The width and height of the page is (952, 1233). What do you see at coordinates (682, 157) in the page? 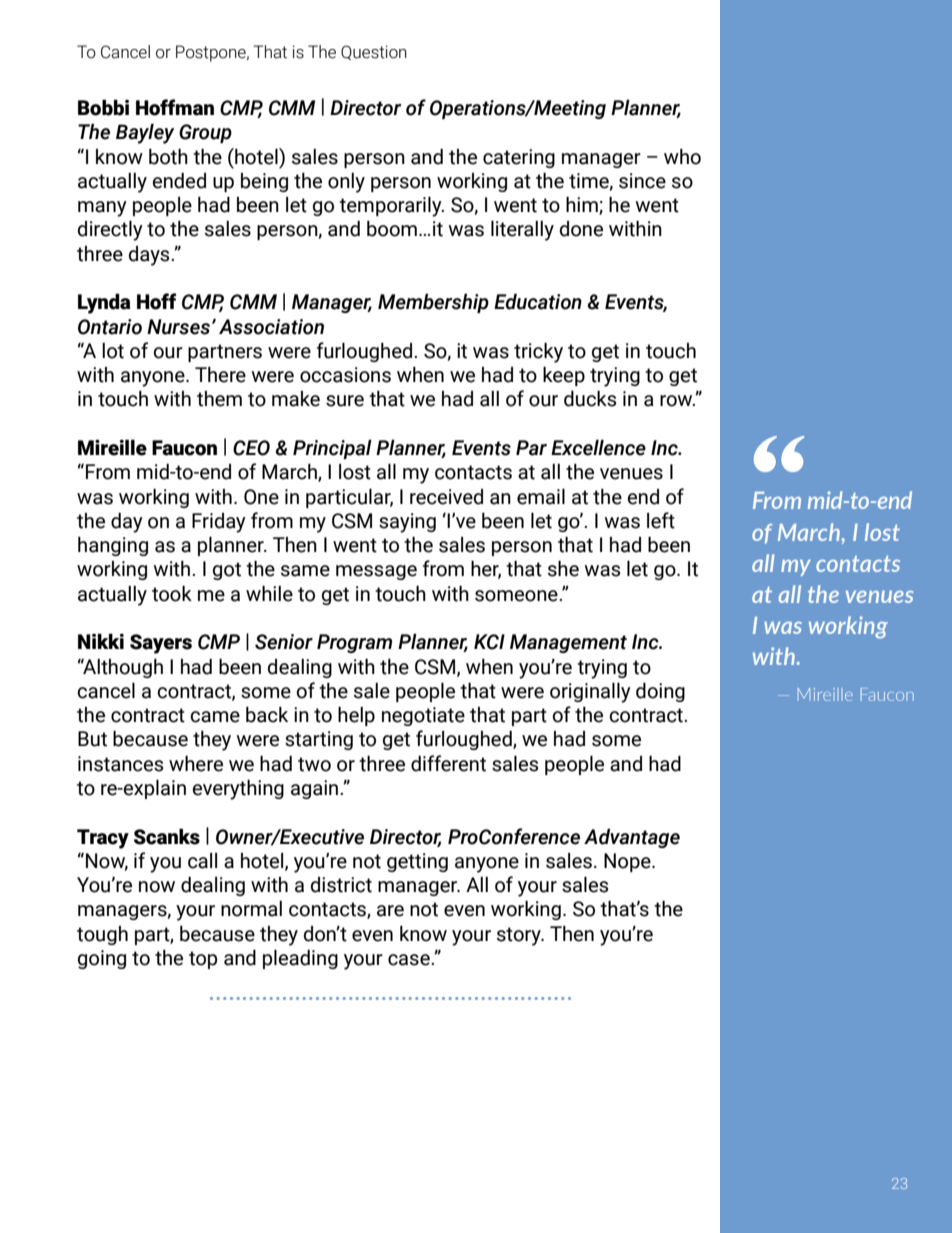
I see `who` at bounding box center [682, 157].
